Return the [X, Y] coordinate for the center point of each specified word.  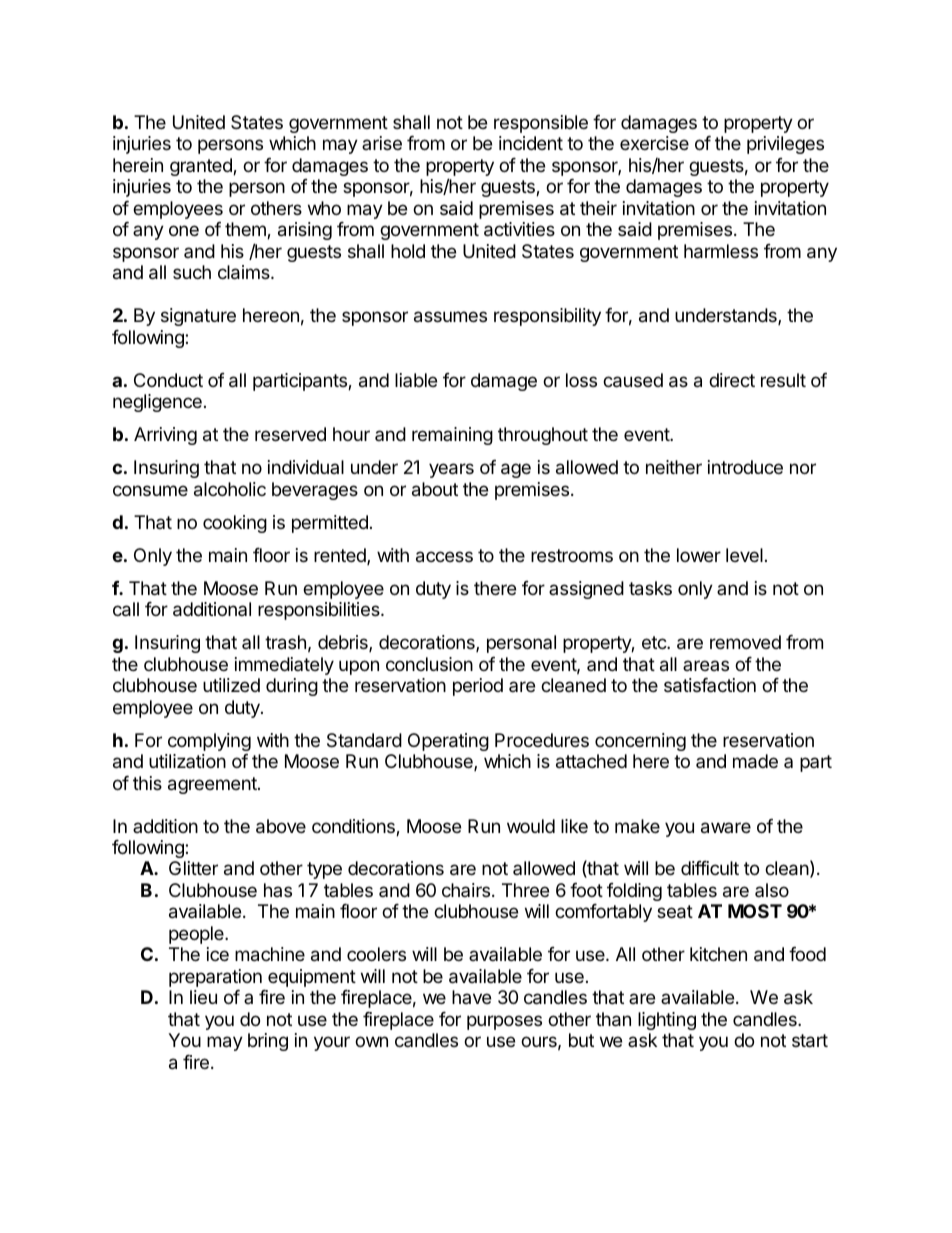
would [531, 826]
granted [202, 167]
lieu [203, 997]
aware [726, 828]
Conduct [168, 380]
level [744, 555]
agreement [213, 785]
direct [732, 380]
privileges [785, 145]
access [444, 557]
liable [416, 380]
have [471, 997]
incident [531, 143]
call [126, 609]
